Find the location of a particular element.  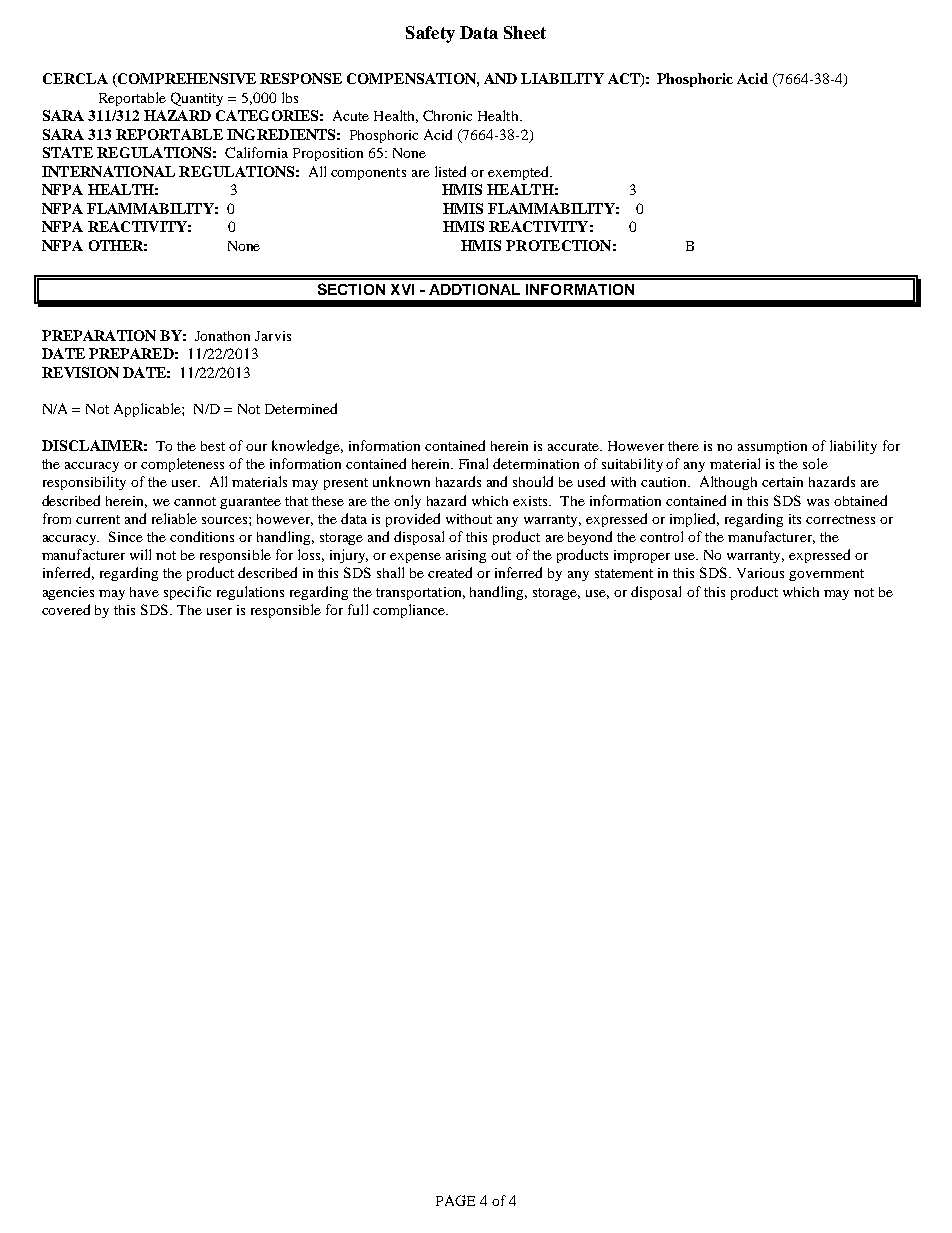

compliance is located at coordinates (410, 611).
